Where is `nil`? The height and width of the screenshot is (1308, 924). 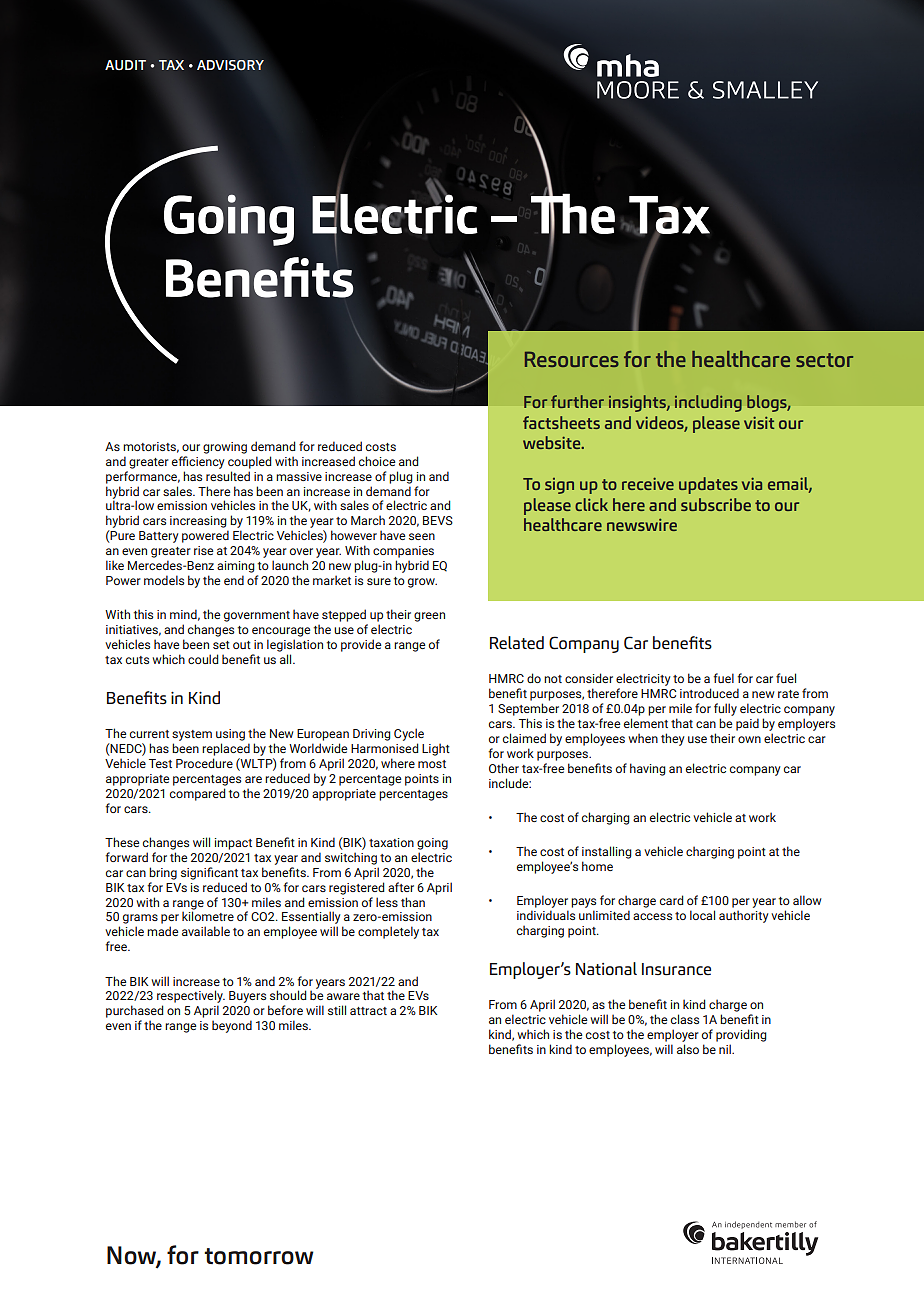 nil is located at coordinates (726, 1049).
